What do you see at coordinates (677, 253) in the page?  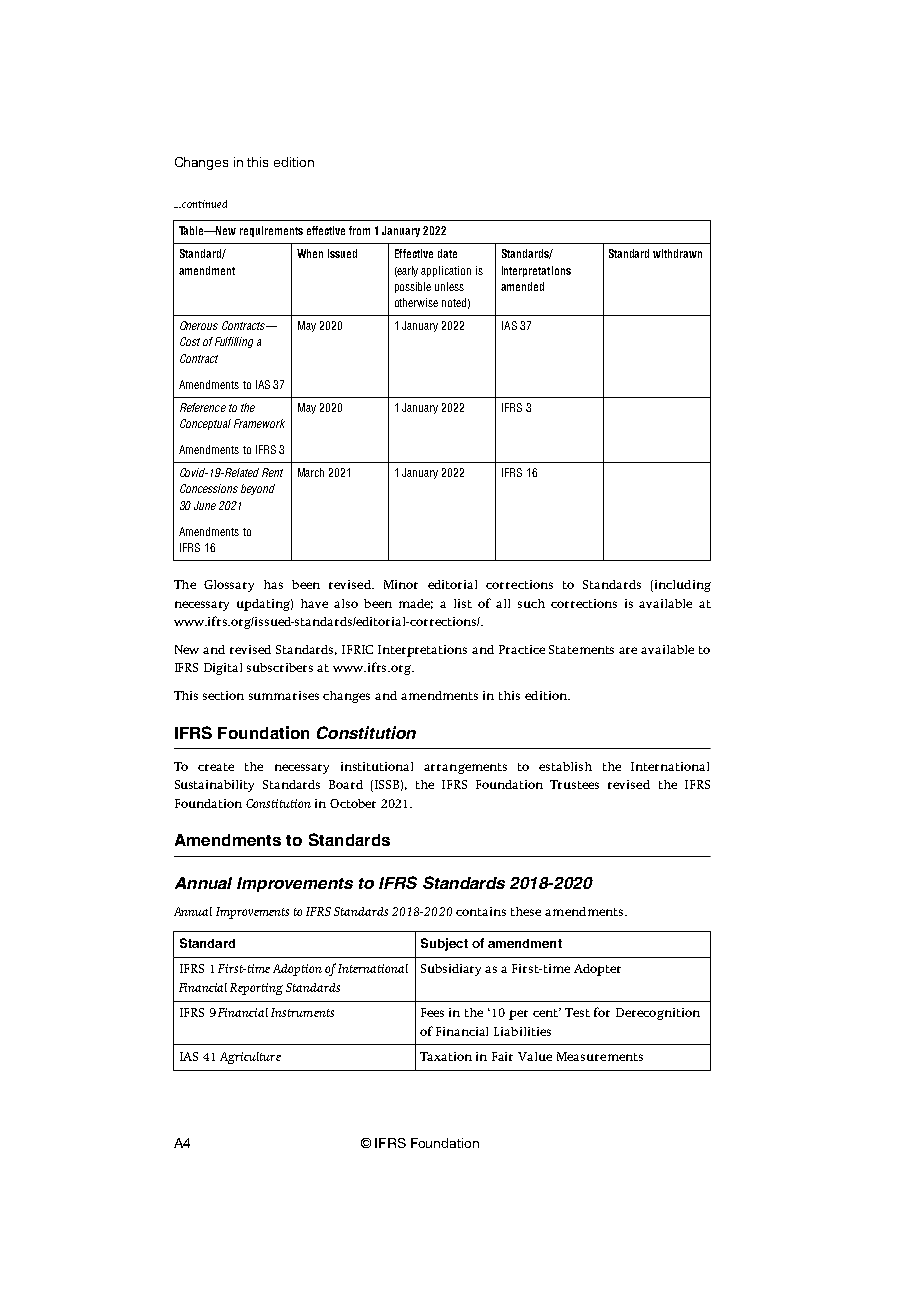 I see `withdrawn` at bounding box center [677, 253].
